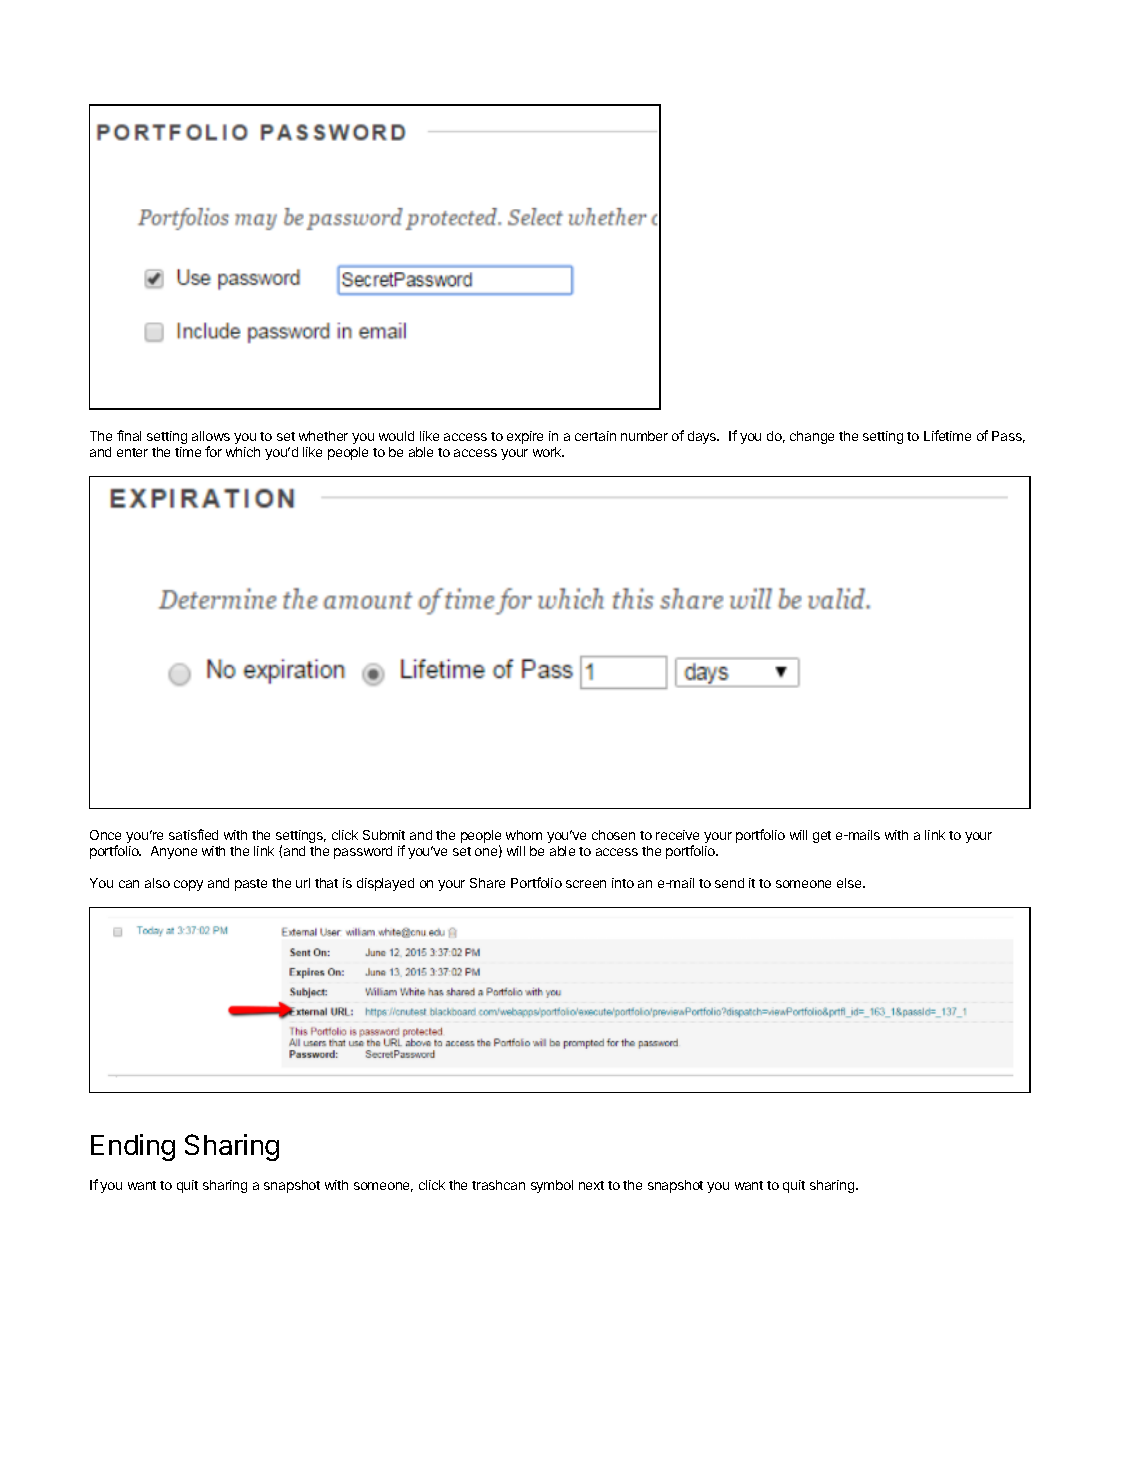 The image size is (1139, 1474). What do you see at coordinates (812, 437) in the screenshot?
I see `change` at bounding box center [812, 437].
